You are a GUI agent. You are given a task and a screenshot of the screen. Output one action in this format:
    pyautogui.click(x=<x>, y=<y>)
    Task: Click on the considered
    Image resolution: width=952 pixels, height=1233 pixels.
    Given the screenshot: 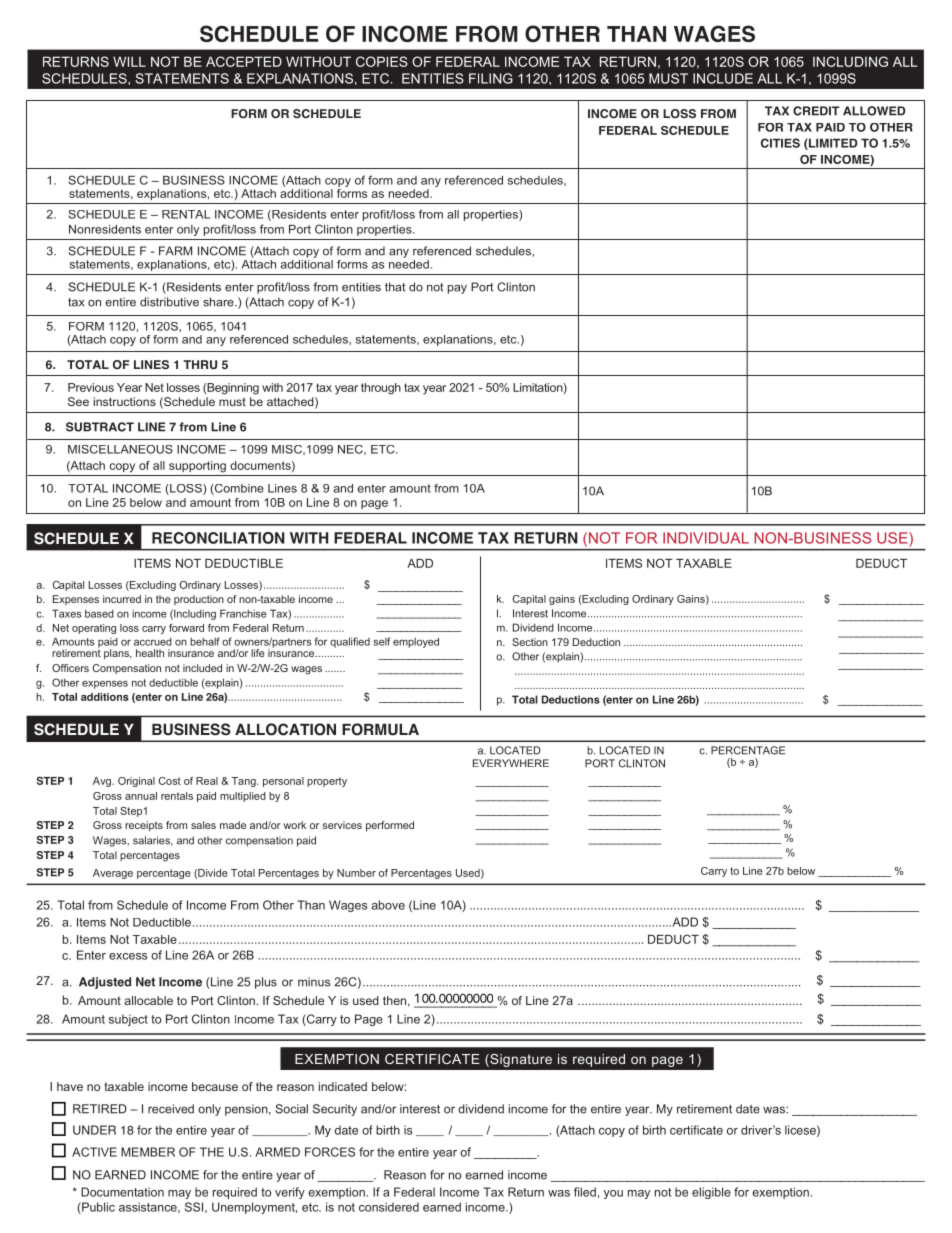 What is the action you would take?
    pyautogui.click(x=389, y=1207)
